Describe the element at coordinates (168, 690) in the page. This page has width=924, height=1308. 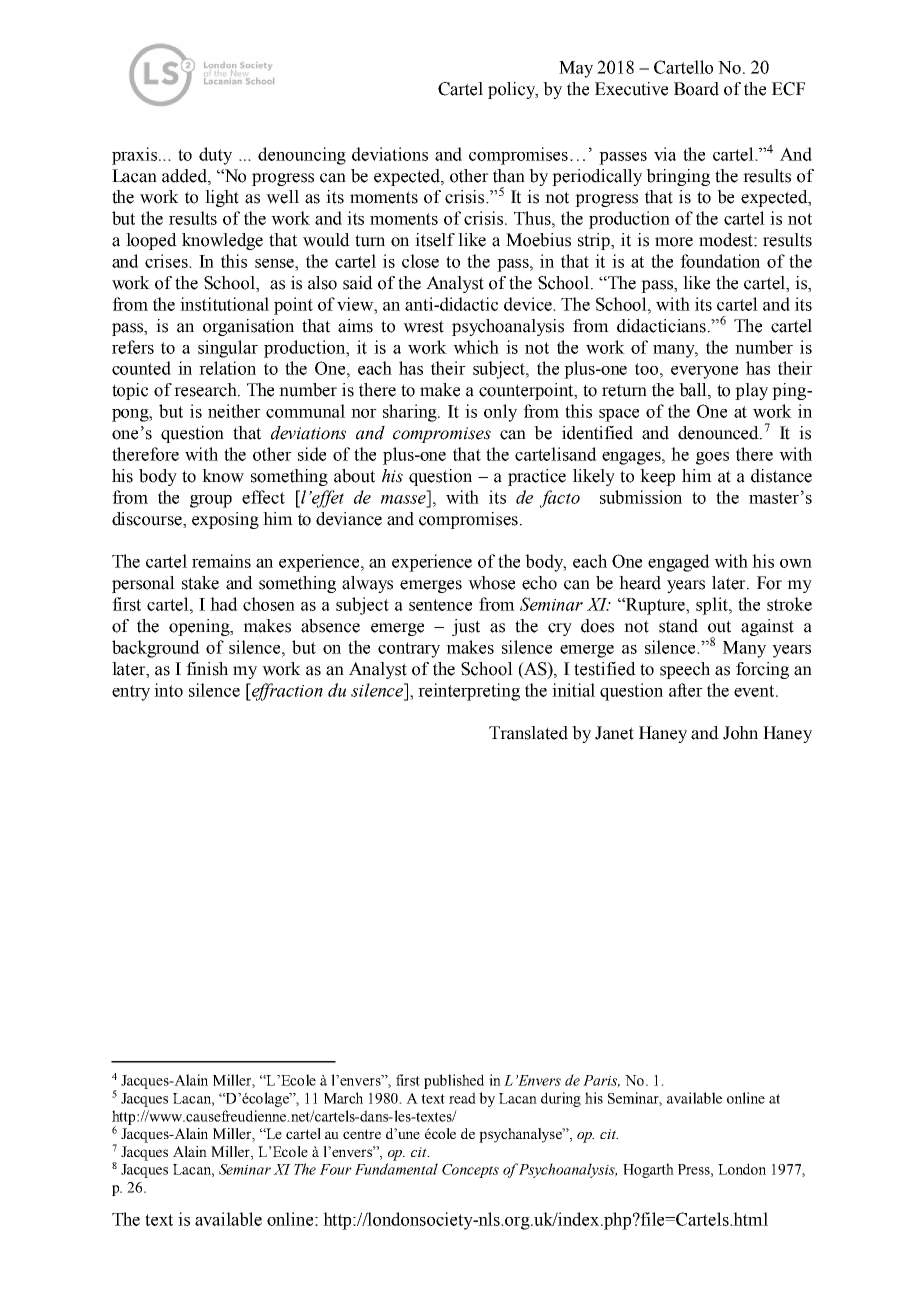
I see `into` at that location.
